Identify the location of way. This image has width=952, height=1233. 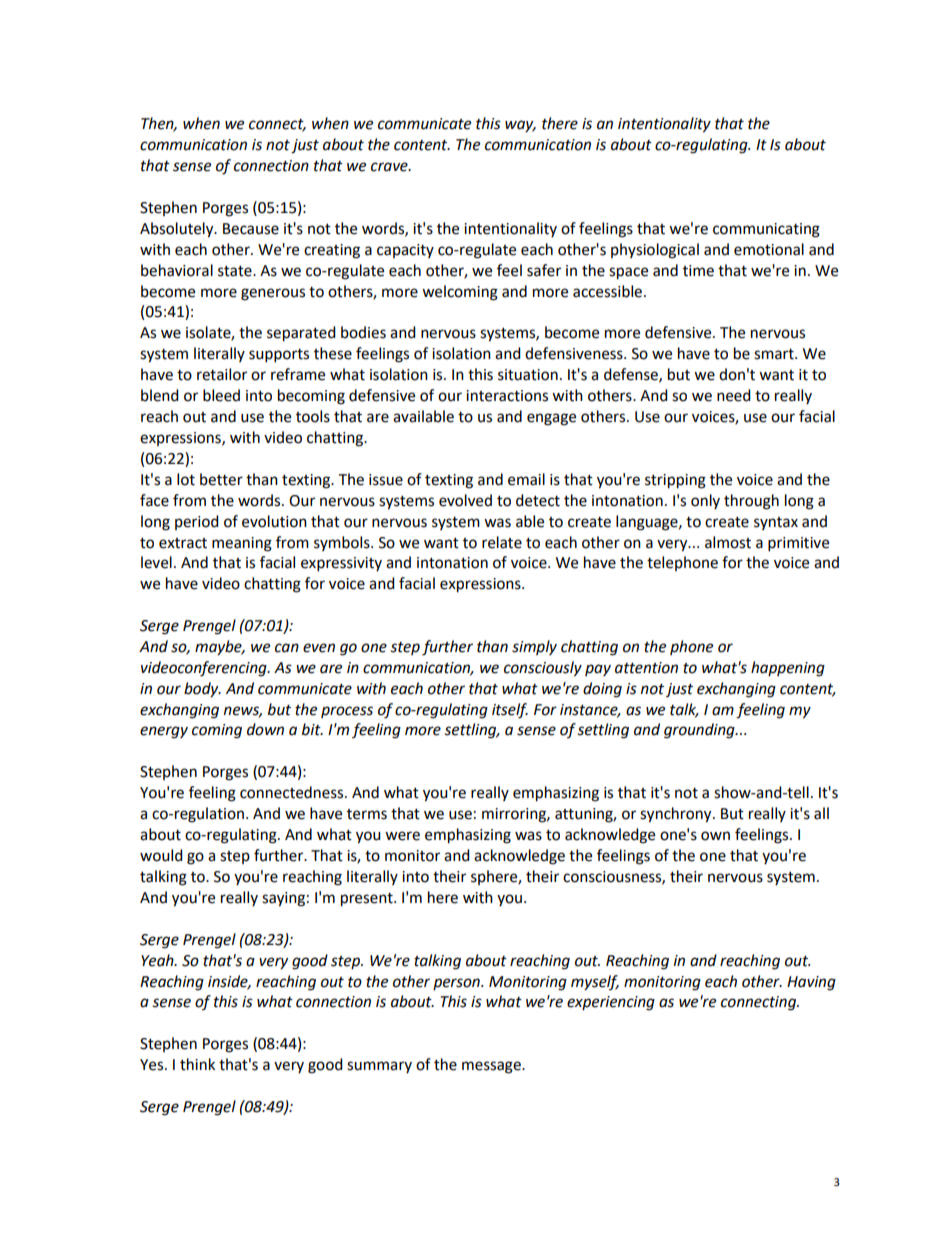
(520, 126).
